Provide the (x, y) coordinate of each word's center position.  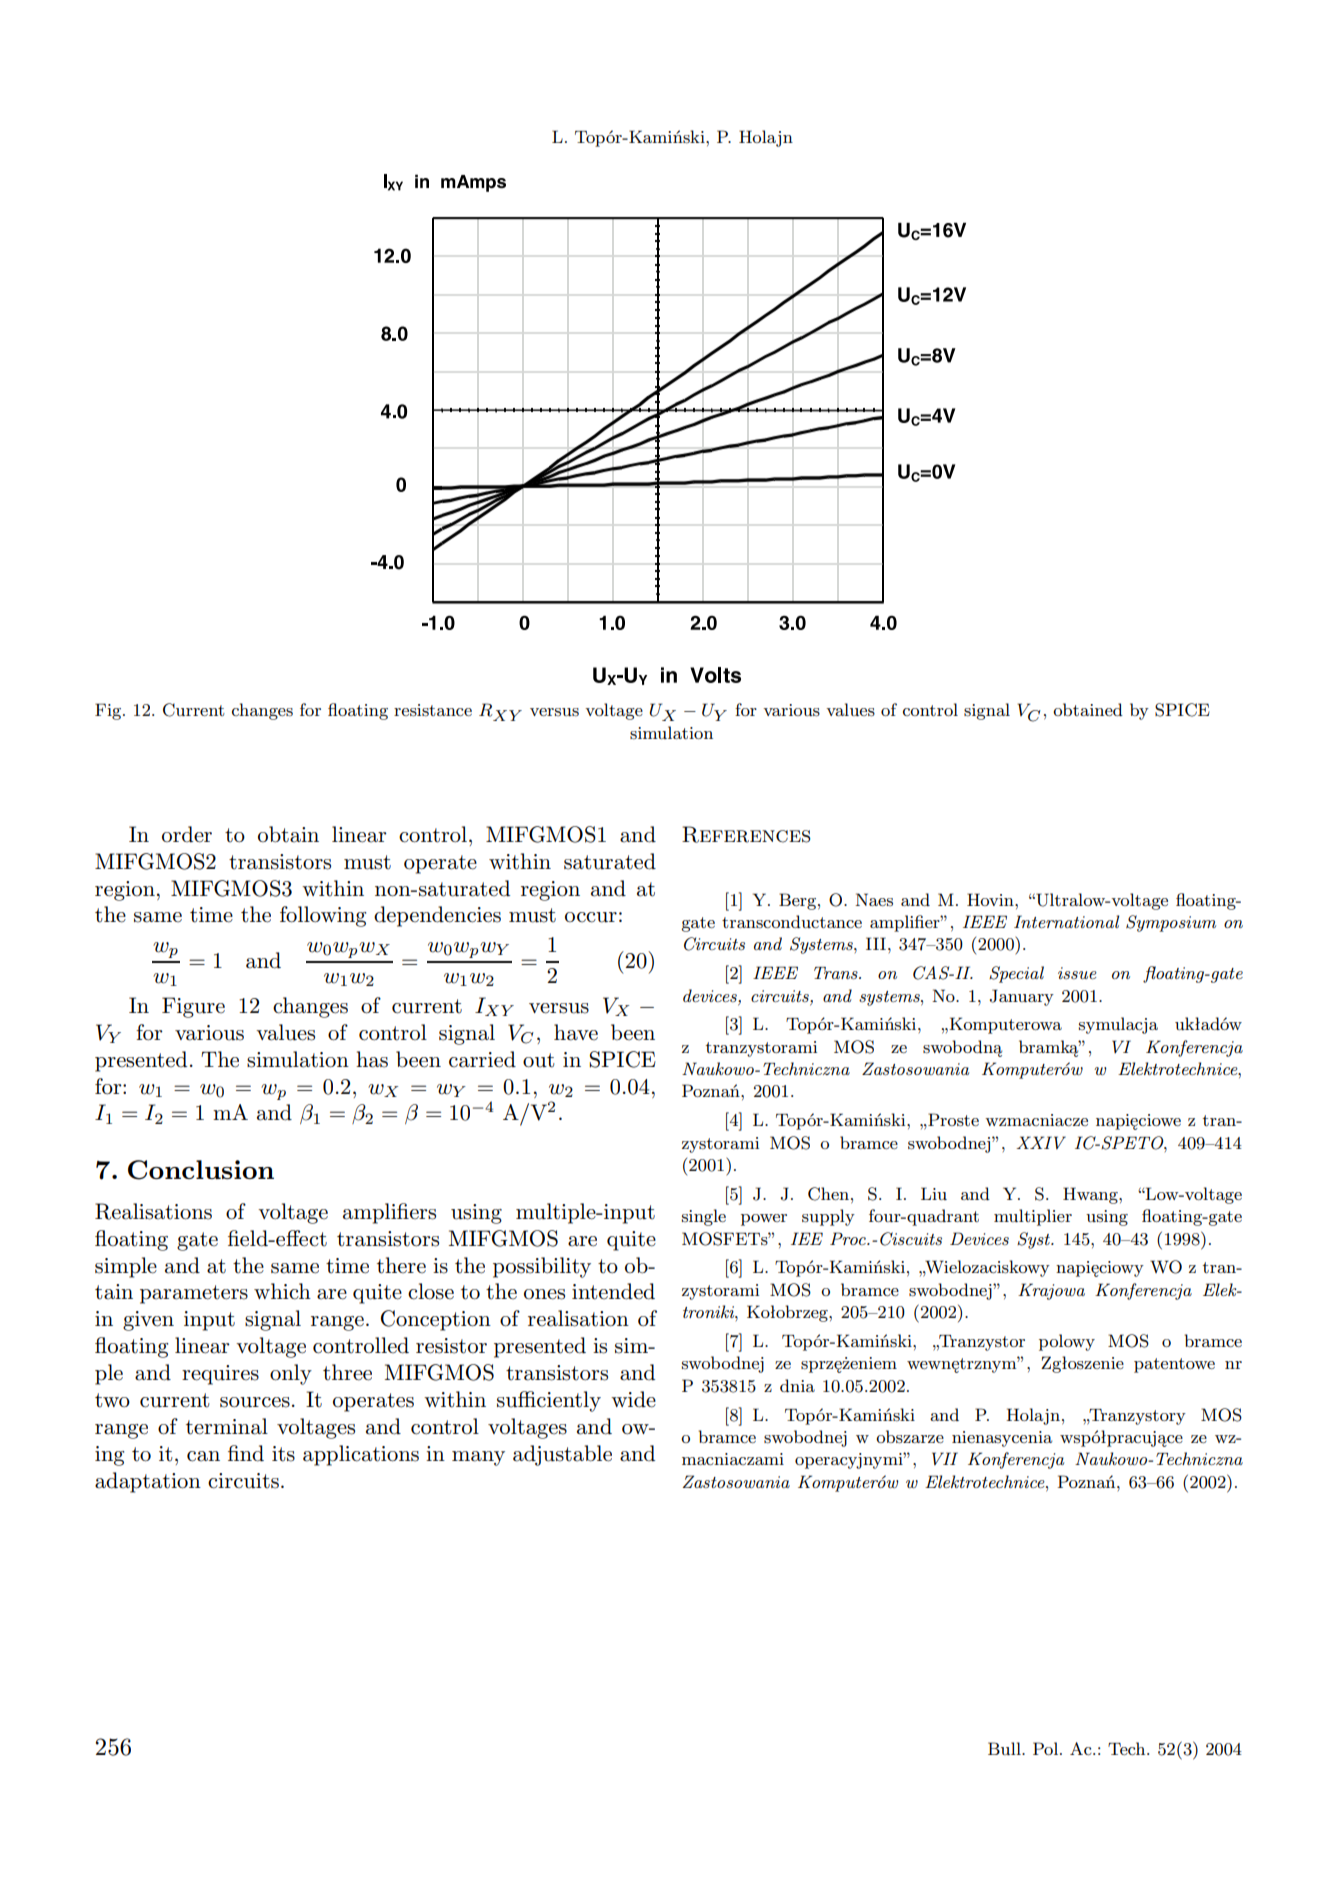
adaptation (148, 1482)
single (704, 1217)
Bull (1005, 1748)
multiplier (1033, 1217)
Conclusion (201, 1170)
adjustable (562, 1455)
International (1066, 921)
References (746, 834)
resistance (433, 710)
